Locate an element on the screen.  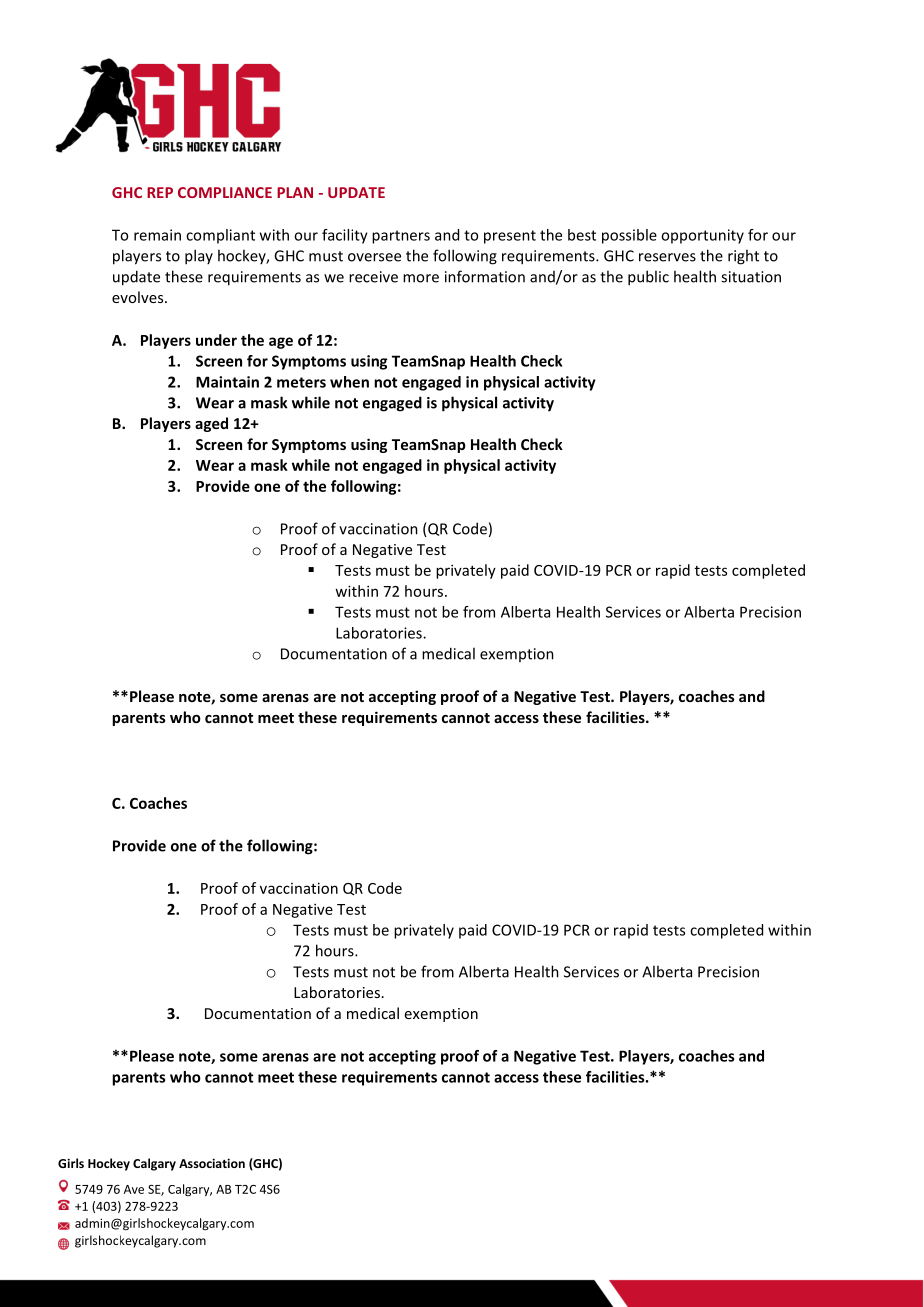
compliant is located at coordinates (220, 236).
